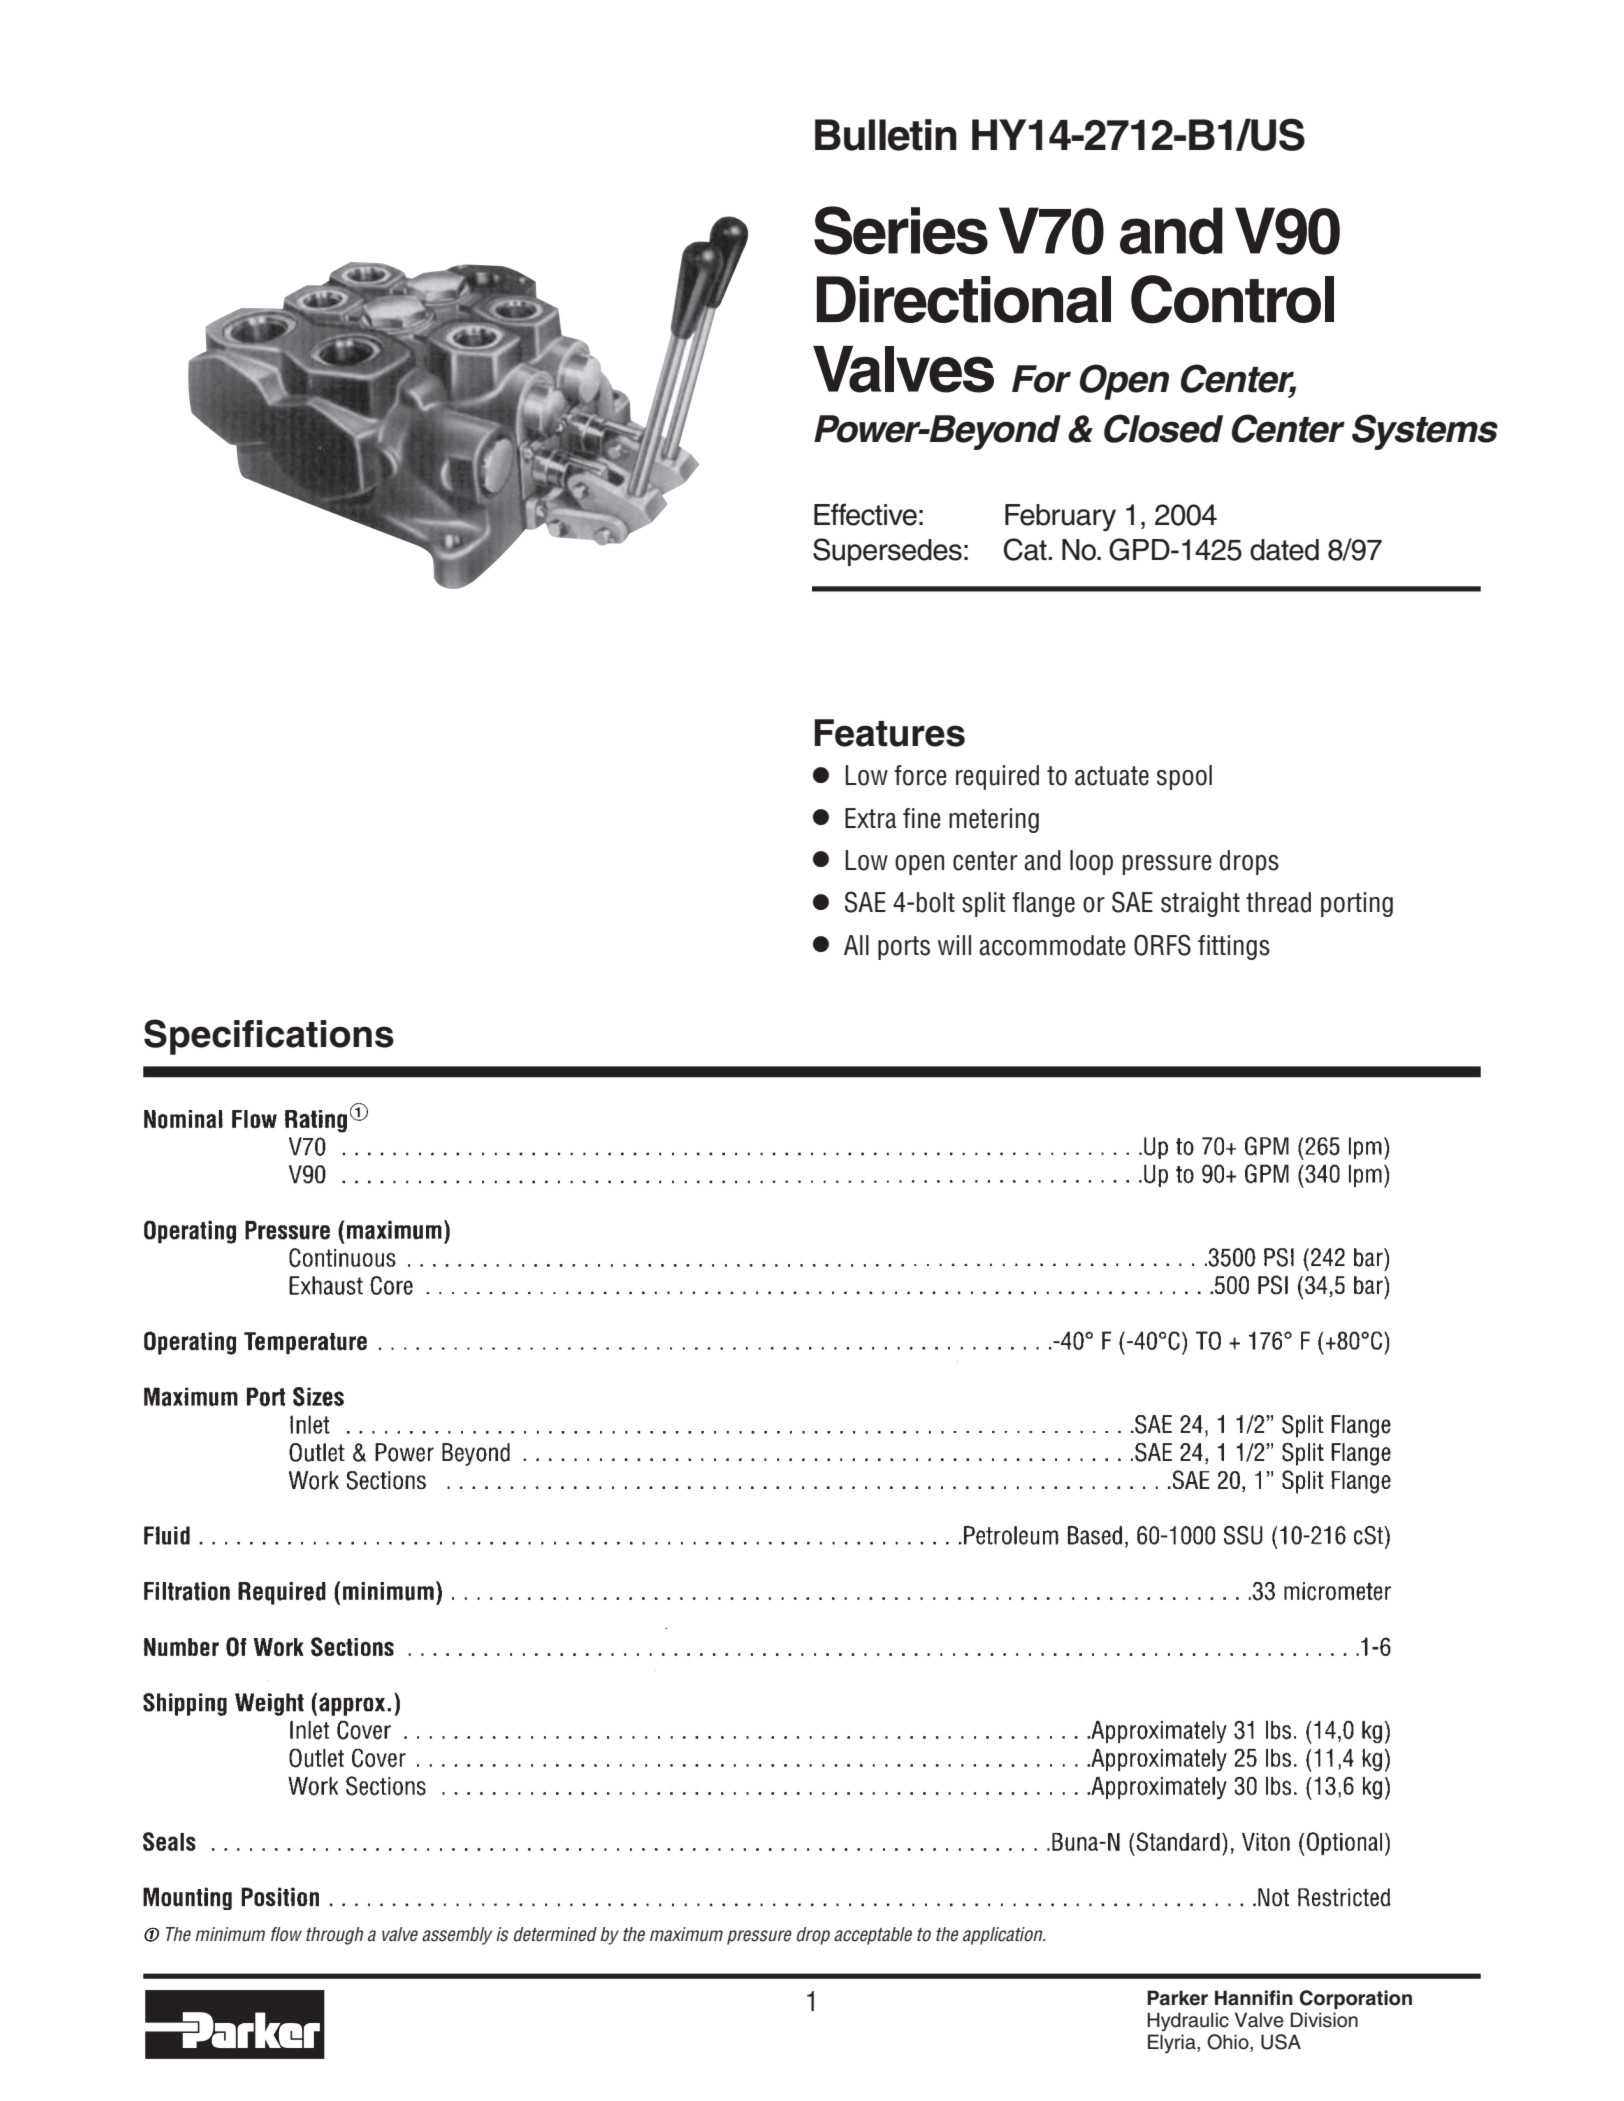  I want to click on Specifications, so click(269, 1037).
